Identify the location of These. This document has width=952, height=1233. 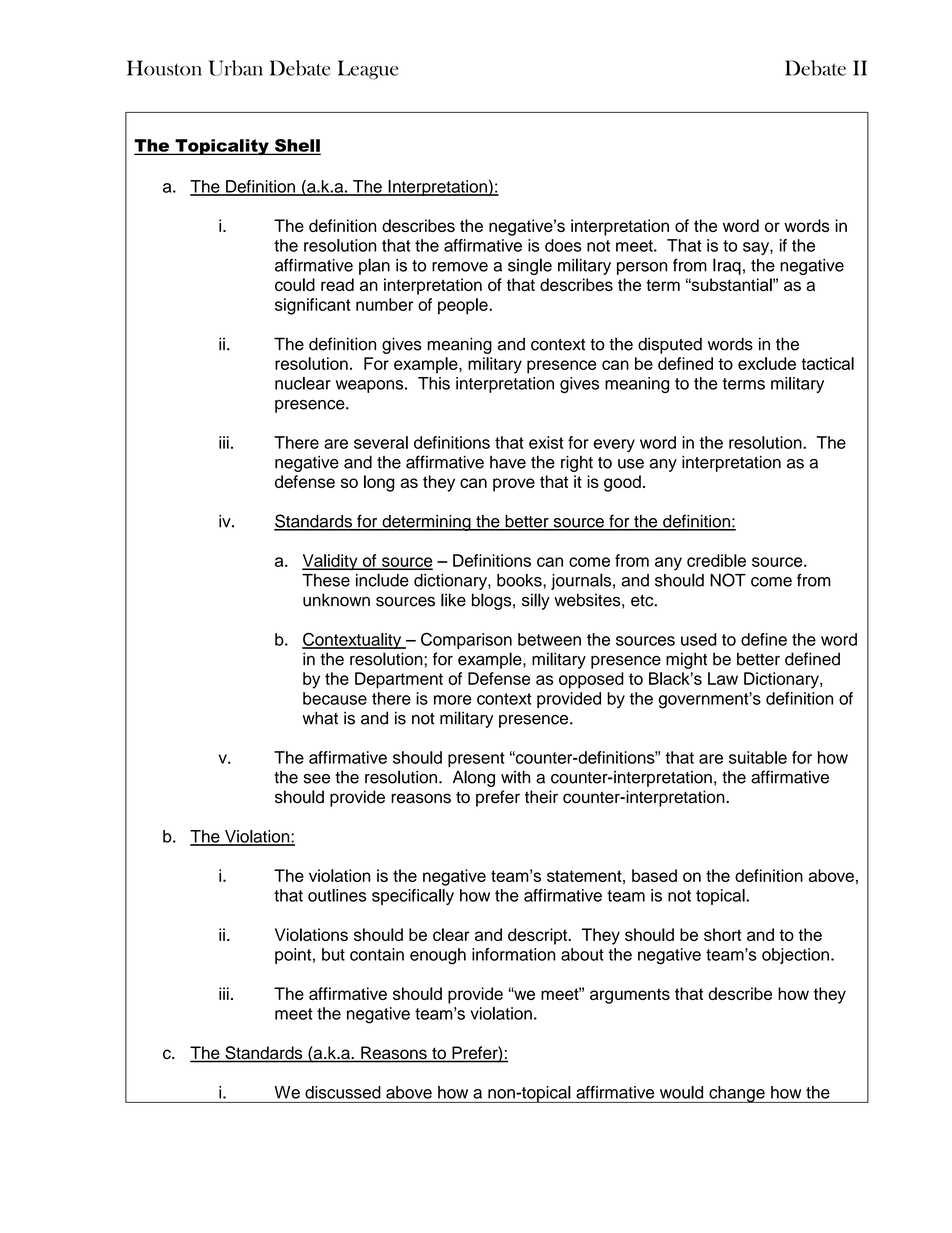
(326, 580).
